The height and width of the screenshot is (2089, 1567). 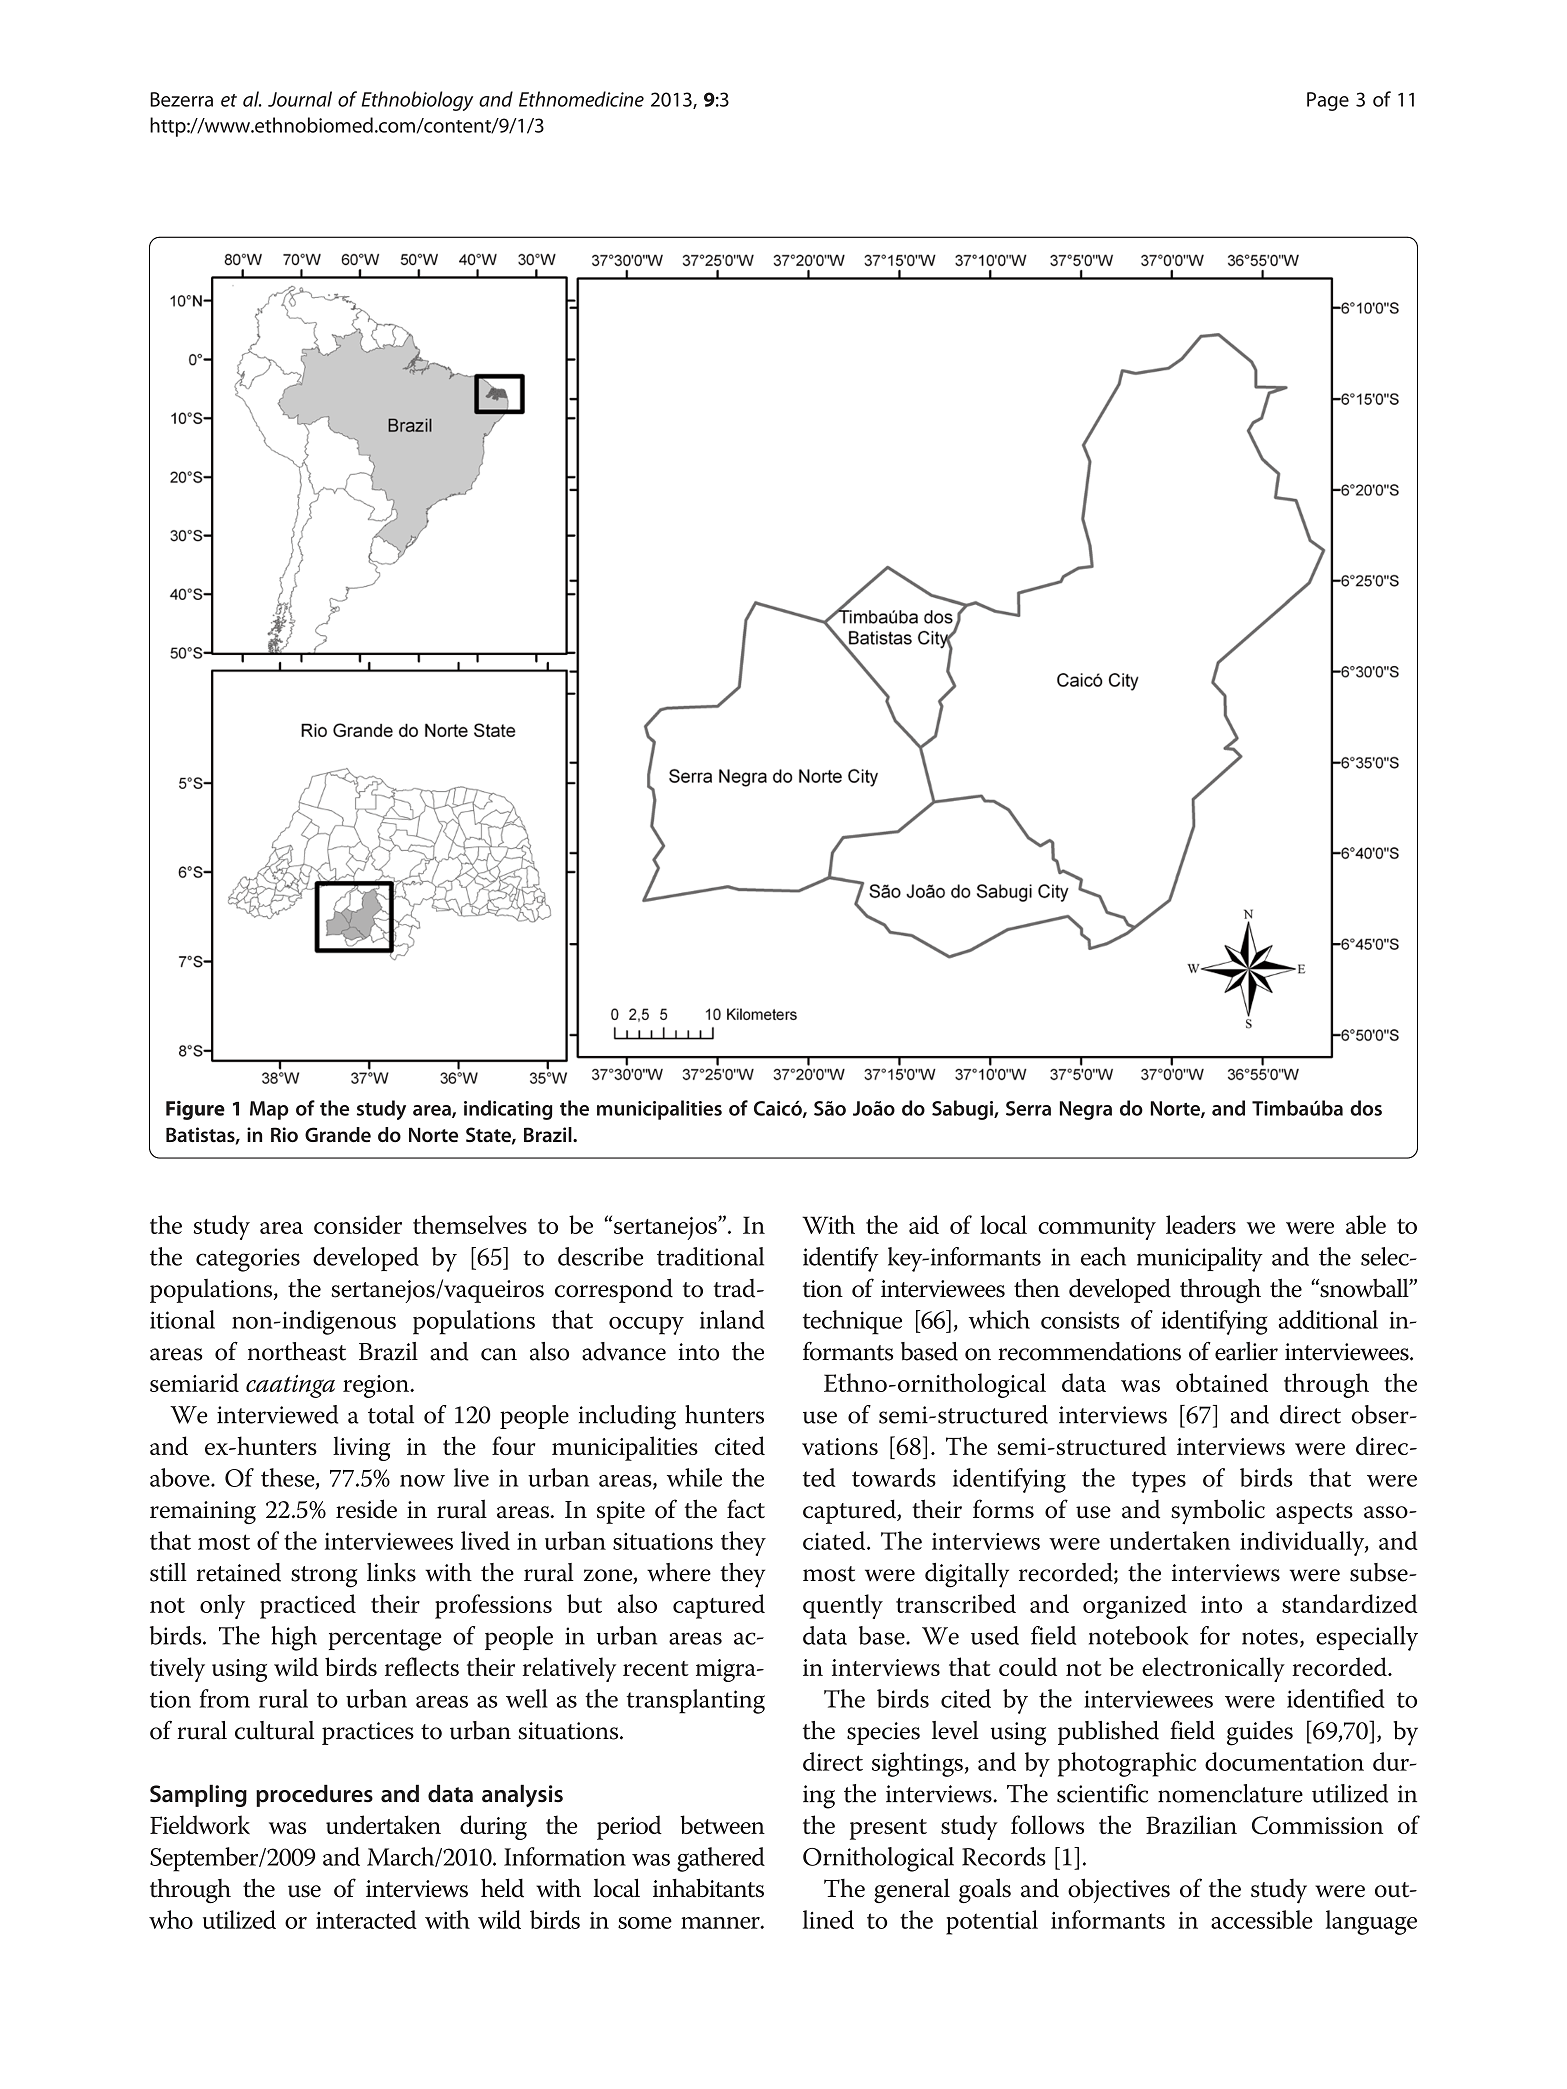 I want to click on Journal, so click(x=300, y=99).
